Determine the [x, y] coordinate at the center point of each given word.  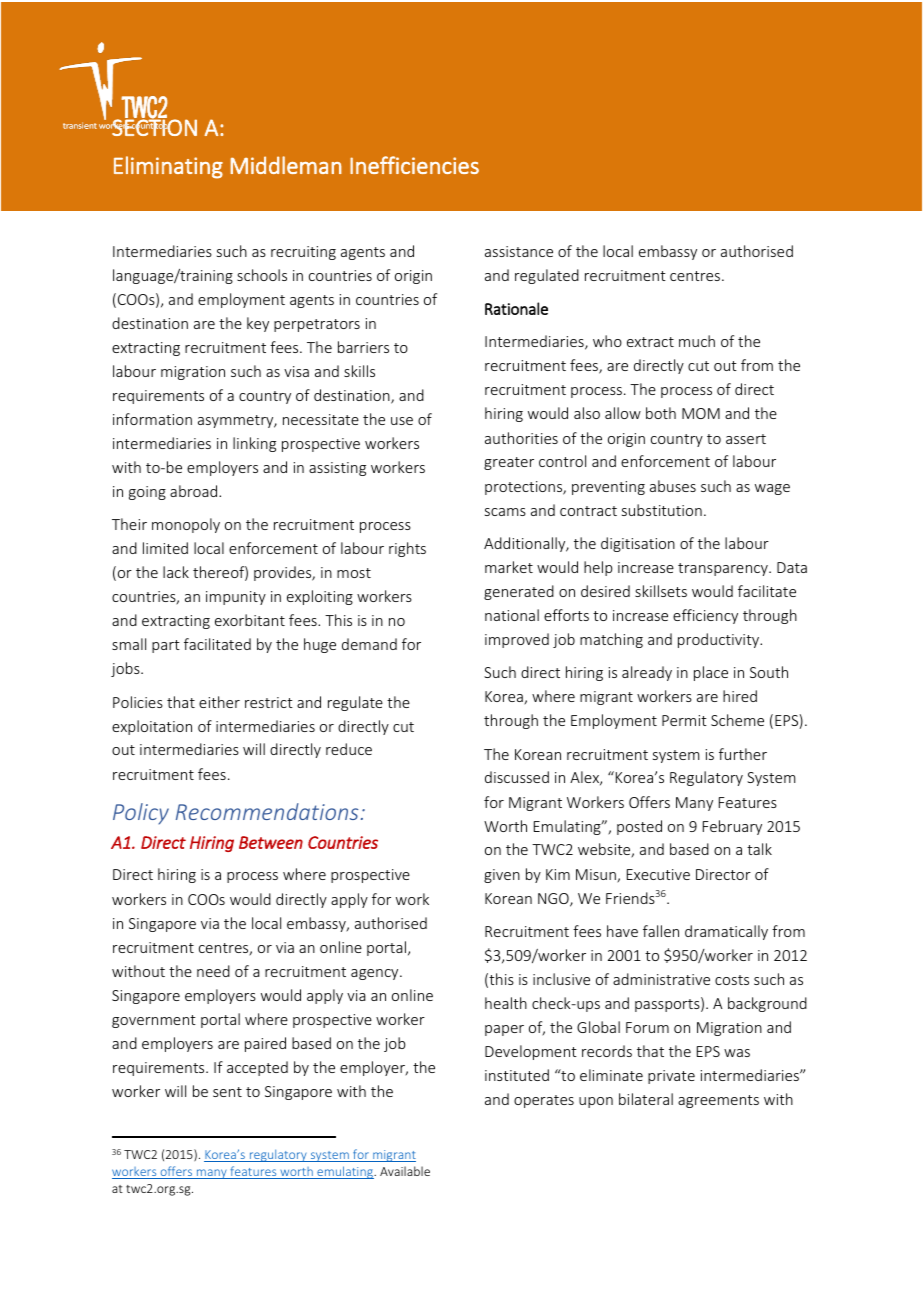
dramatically [726, 932]
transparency [724, 569]
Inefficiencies [414, 165]
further [743, 754]
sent [227, 1092]
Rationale [516, 308]
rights [407, 549]
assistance [519, 251]
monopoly [186, 525]
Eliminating [168, 167]
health [506, 1003]
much [697, 341]
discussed [517, 777]
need [213, 971]
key [258, 324]
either [219, 702]
